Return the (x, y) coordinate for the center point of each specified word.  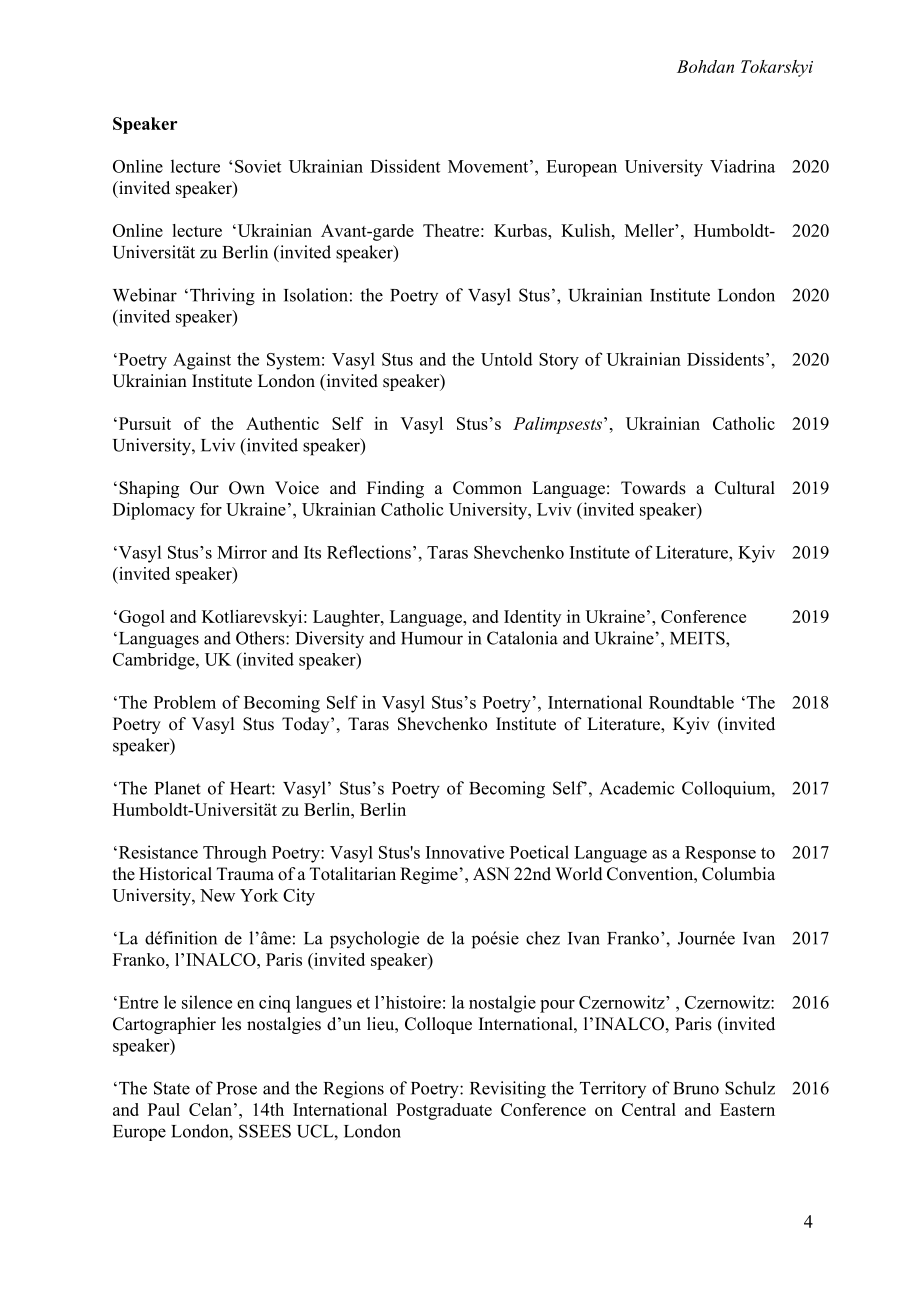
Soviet (258, 166)
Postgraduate (444, 1111)
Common (487, 488)
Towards (653, 488)
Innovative (465, 852)
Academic (637, 788)
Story (559, 361)
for (211, 509)
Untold (507, 359)
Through (235, 854)
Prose (237, 1088)
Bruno (696, 1088)
